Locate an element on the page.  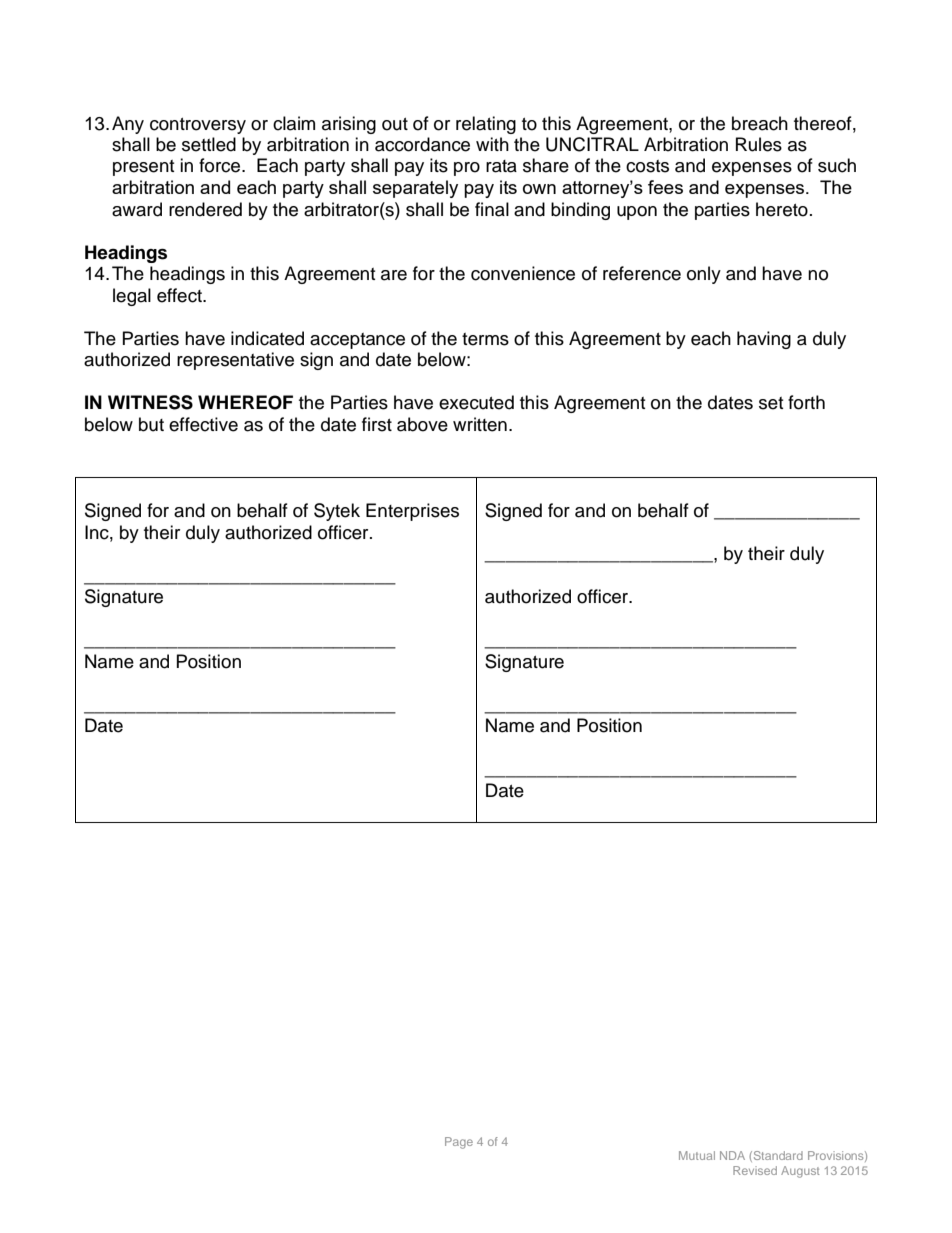
Mutual is located at coordinates (697, 1155).
